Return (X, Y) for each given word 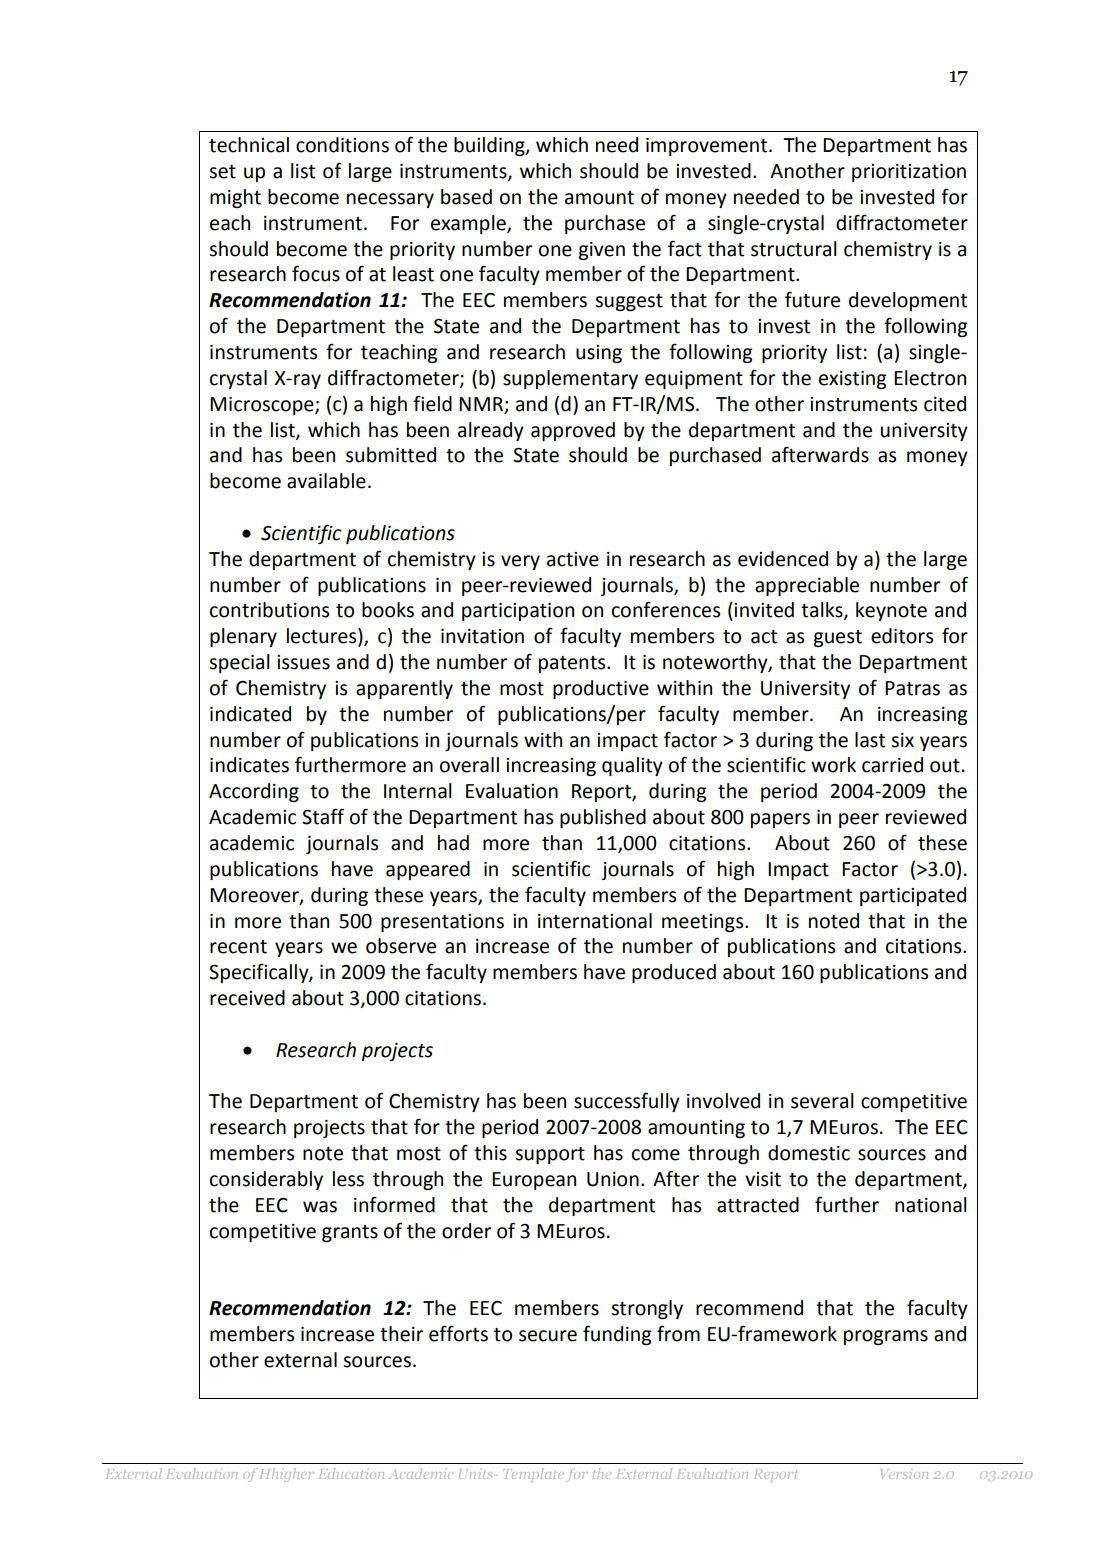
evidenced (783, 559)
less (348, 1179)
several (822, 1101)
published (603, 818)
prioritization (909, 173)
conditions (342, 145)
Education (351, 1473)
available (326, 481)
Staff (323, 816)
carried (892, 765)
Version (904, 1474)
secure (548, 1336)
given (602, 251)
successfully (627, 1102)
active (573, 559)
